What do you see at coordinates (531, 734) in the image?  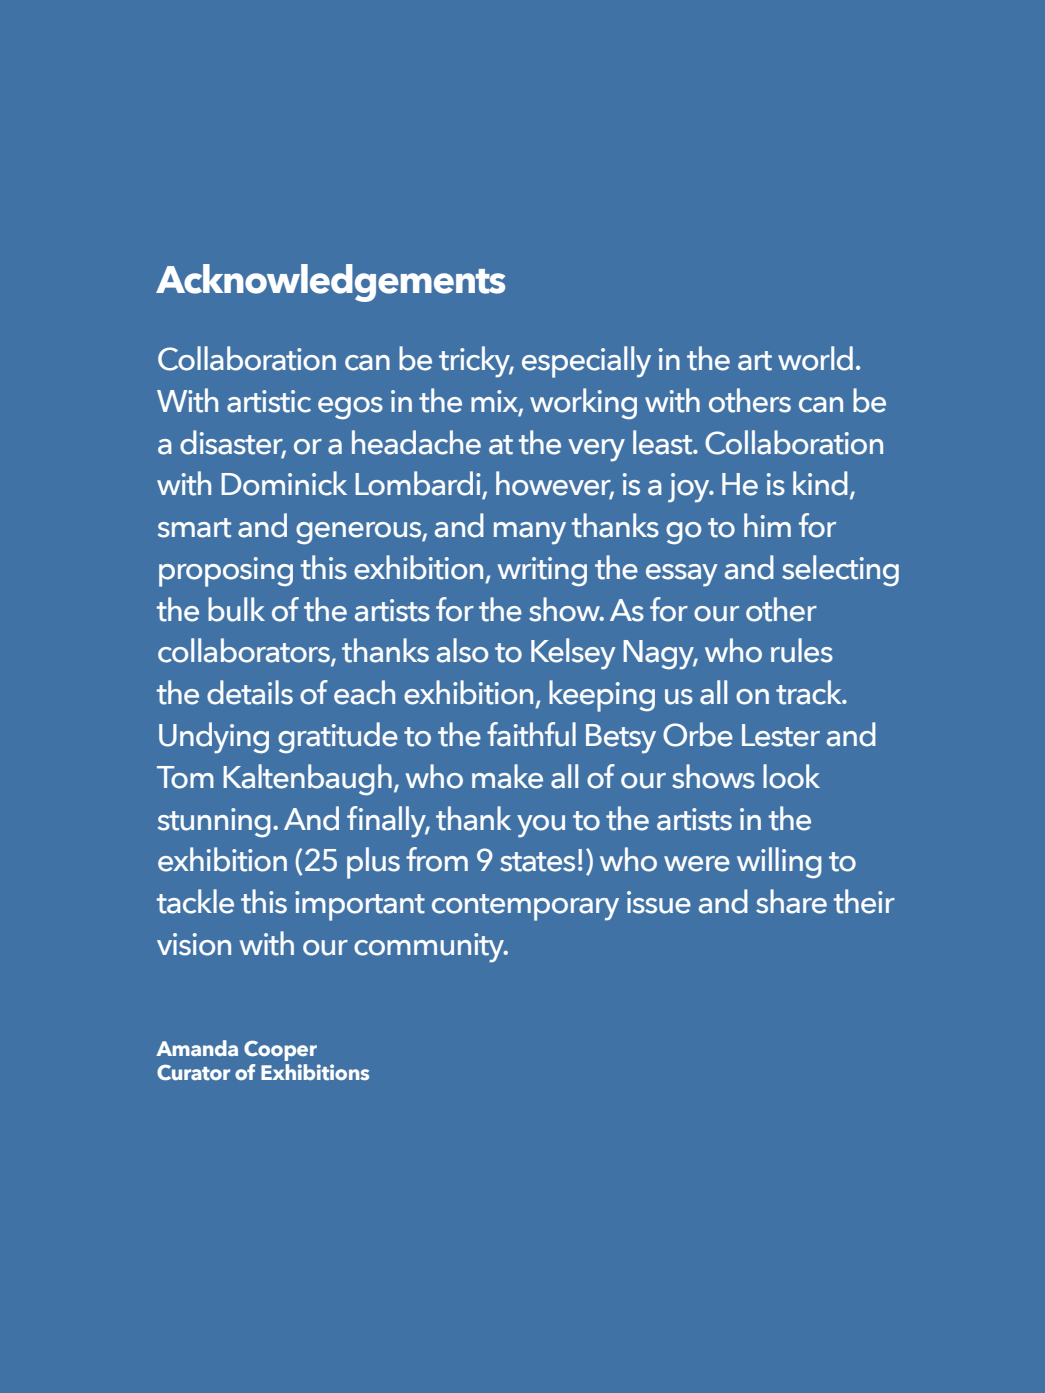 I see `faithful` at bounding box center [531, 734].
